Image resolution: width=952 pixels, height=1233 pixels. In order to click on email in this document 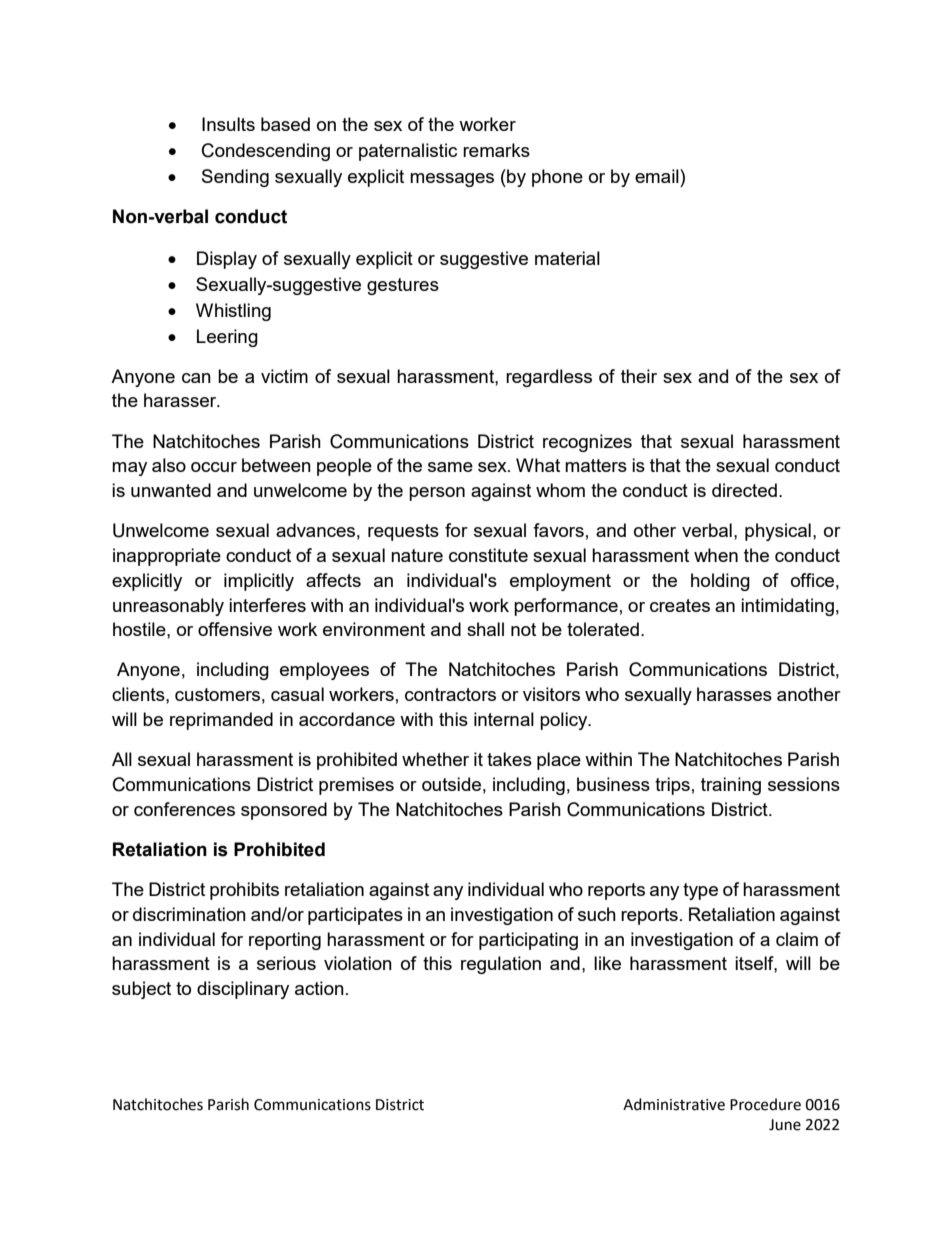, I will do `click(658, 176)`.
